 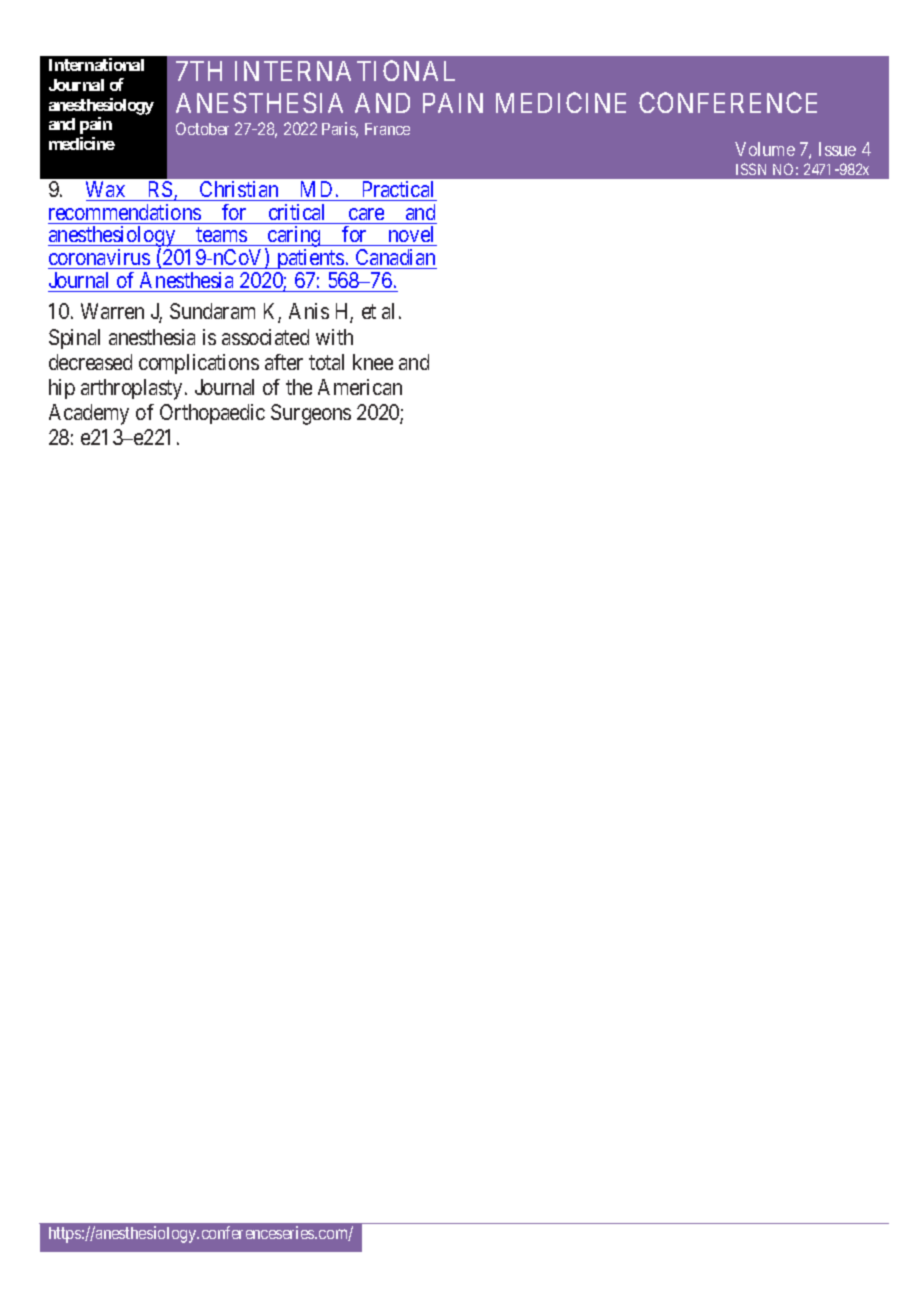 What do you see at coordinates (366, 214) in the image?
I see `care` at bounding box center [366, 214].
